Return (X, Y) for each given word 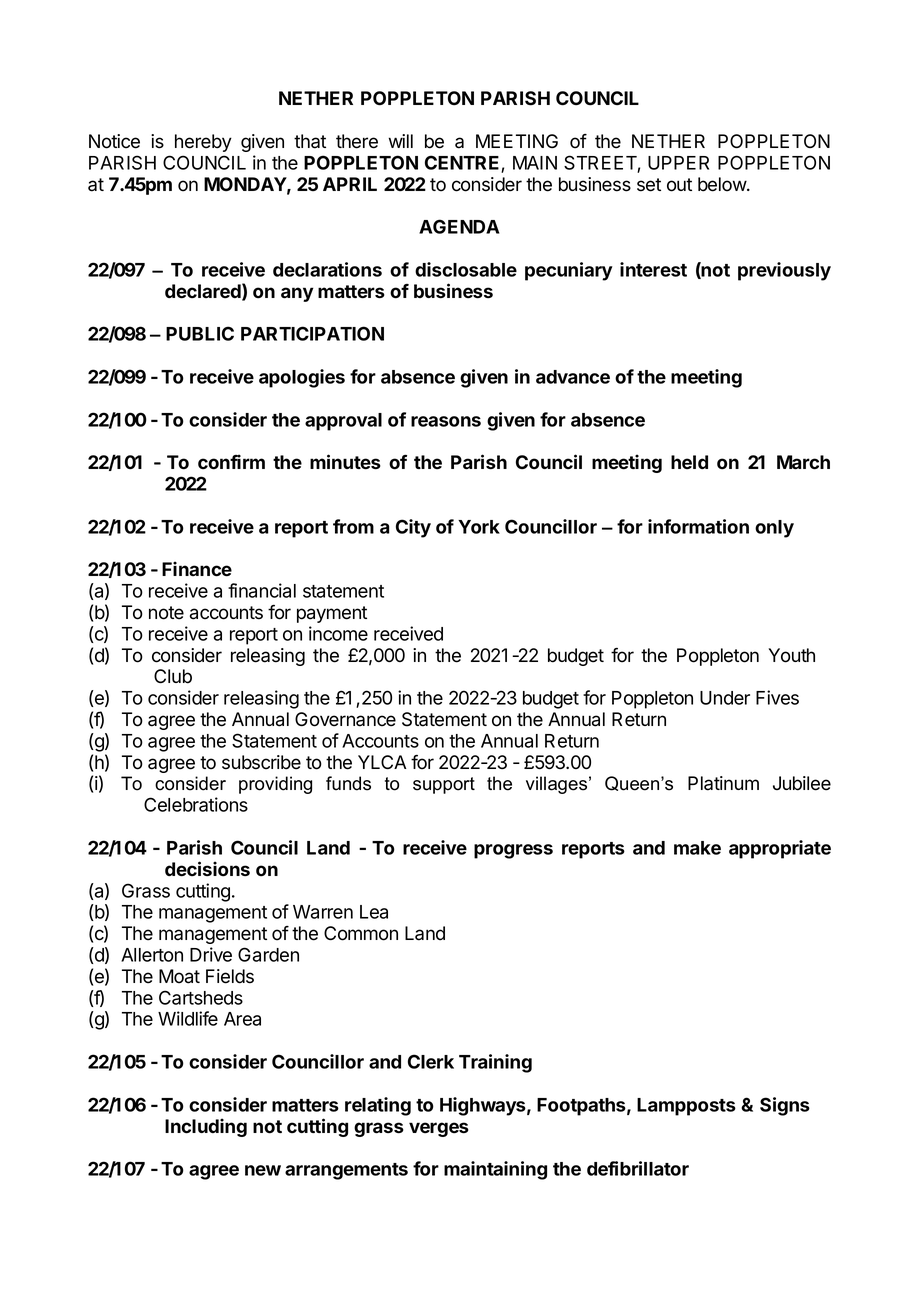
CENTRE (463, 163)
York (479, 527)
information (698, 526)
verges (439, 1129)
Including (206, 1127)
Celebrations (196, 804)
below (723, 184)
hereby (203, 143)
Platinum (723, 783)
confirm (231, 462)
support (444, 785)
